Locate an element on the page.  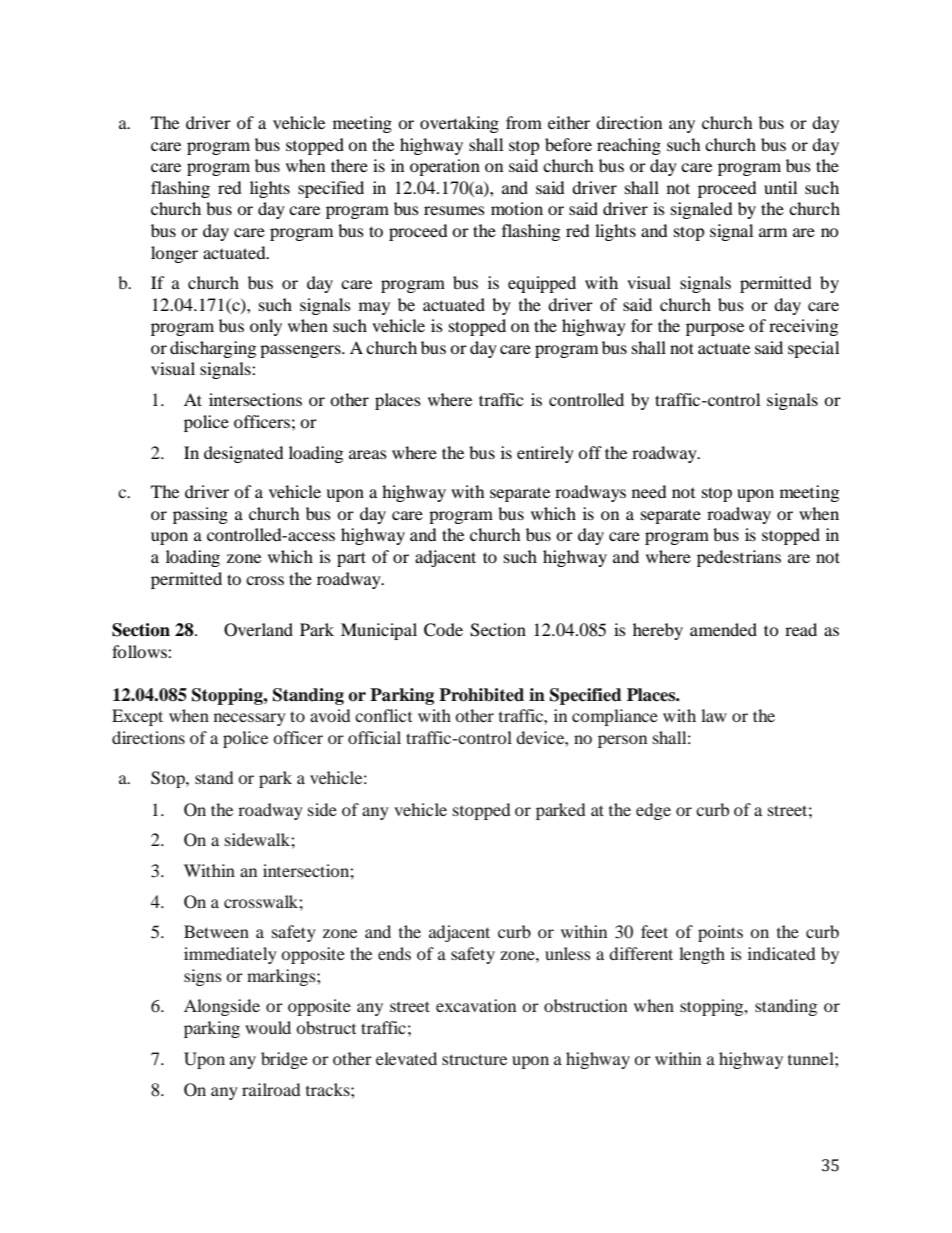
structure is located at coordinates (474, 1059).
